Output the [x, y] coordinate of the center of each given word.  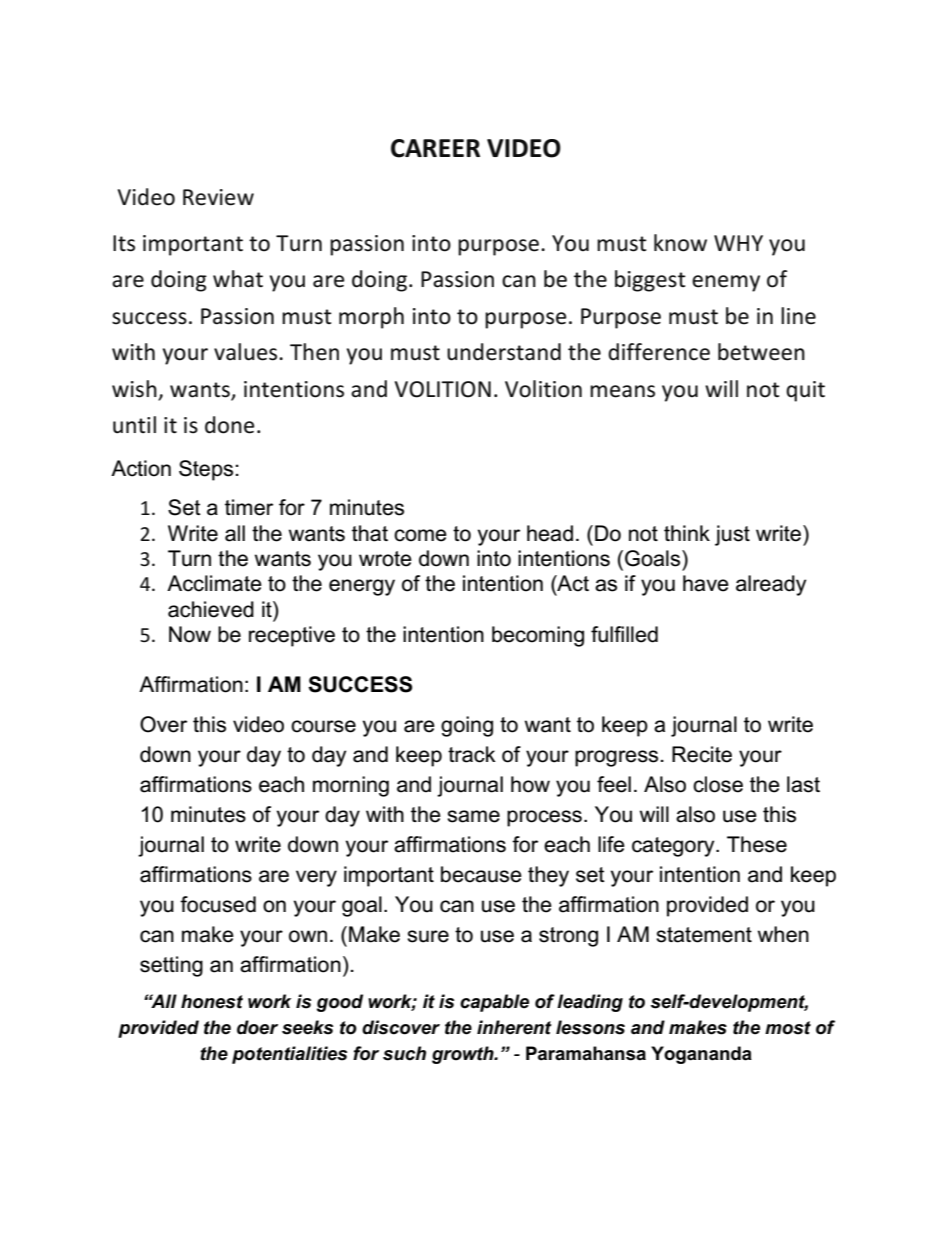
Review [218, 197]
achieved [211, 609]
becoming [538, 636]
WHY [738, 243]
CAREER [435, 148]
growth [464, 1055]
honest [212, 1001]
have [706, 583]
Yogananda [701, 1055]
